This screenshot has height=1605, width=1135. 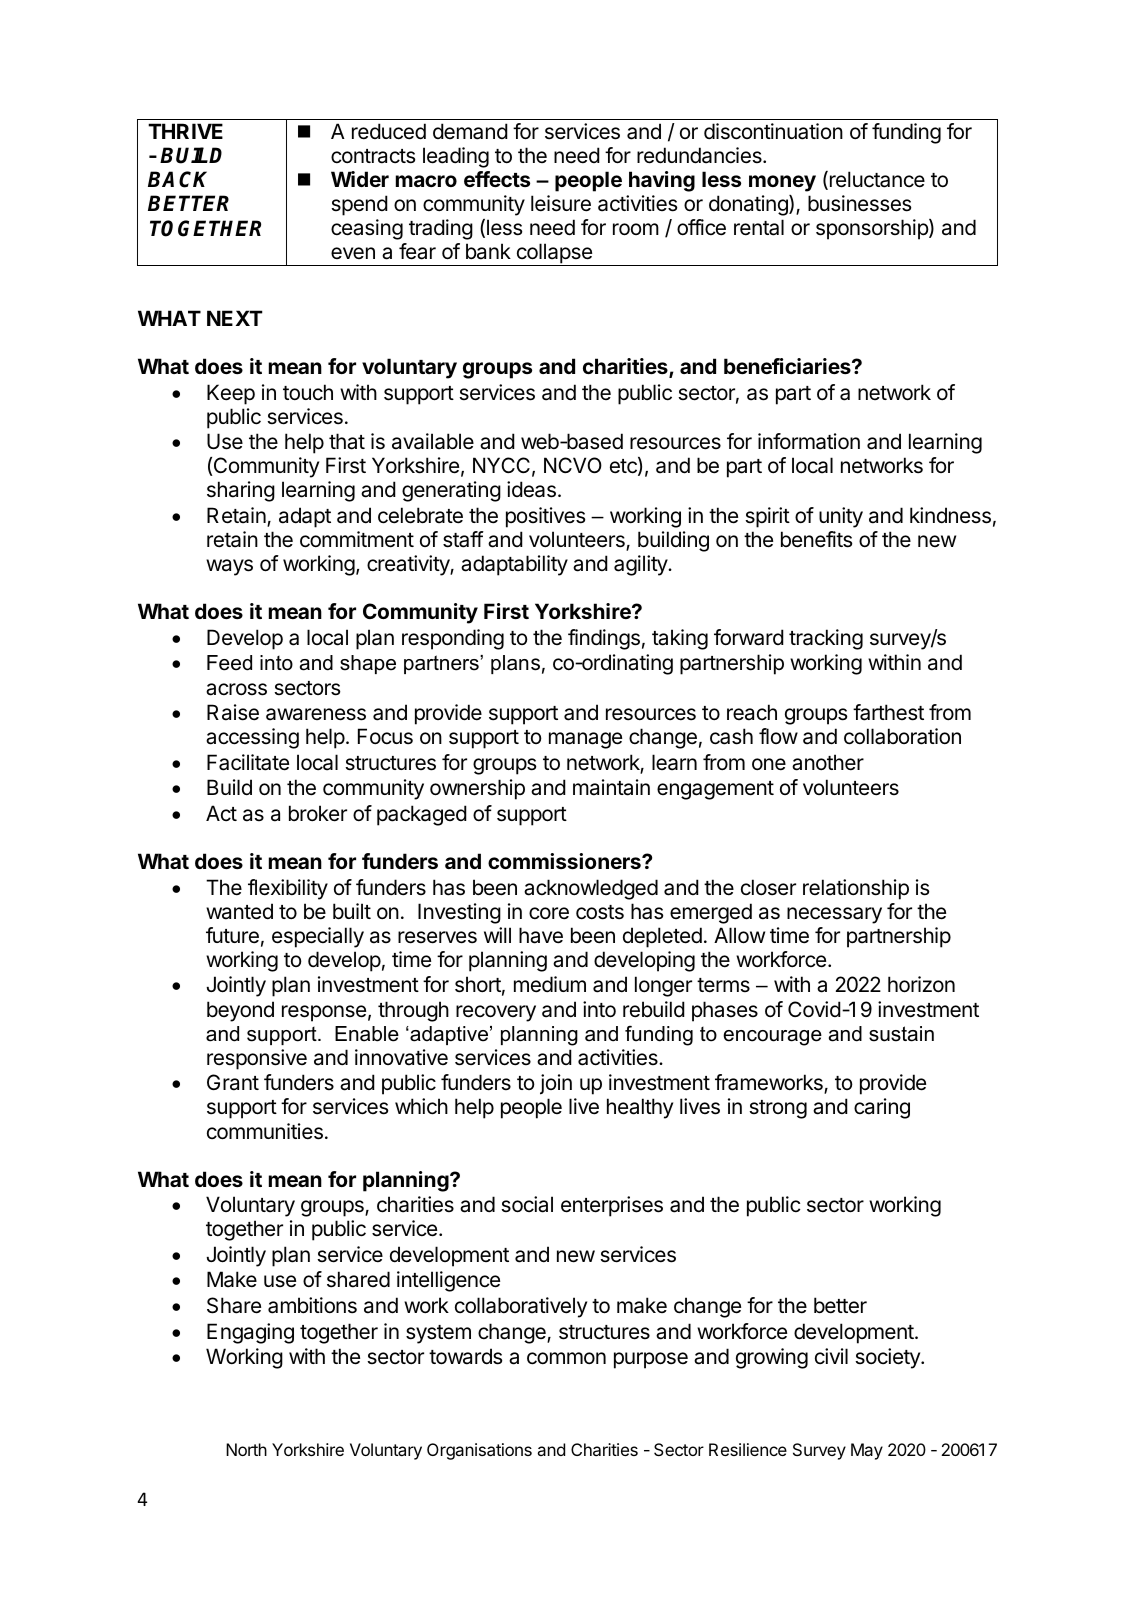 I want to click on Wider, so click(x=360, y=179).
